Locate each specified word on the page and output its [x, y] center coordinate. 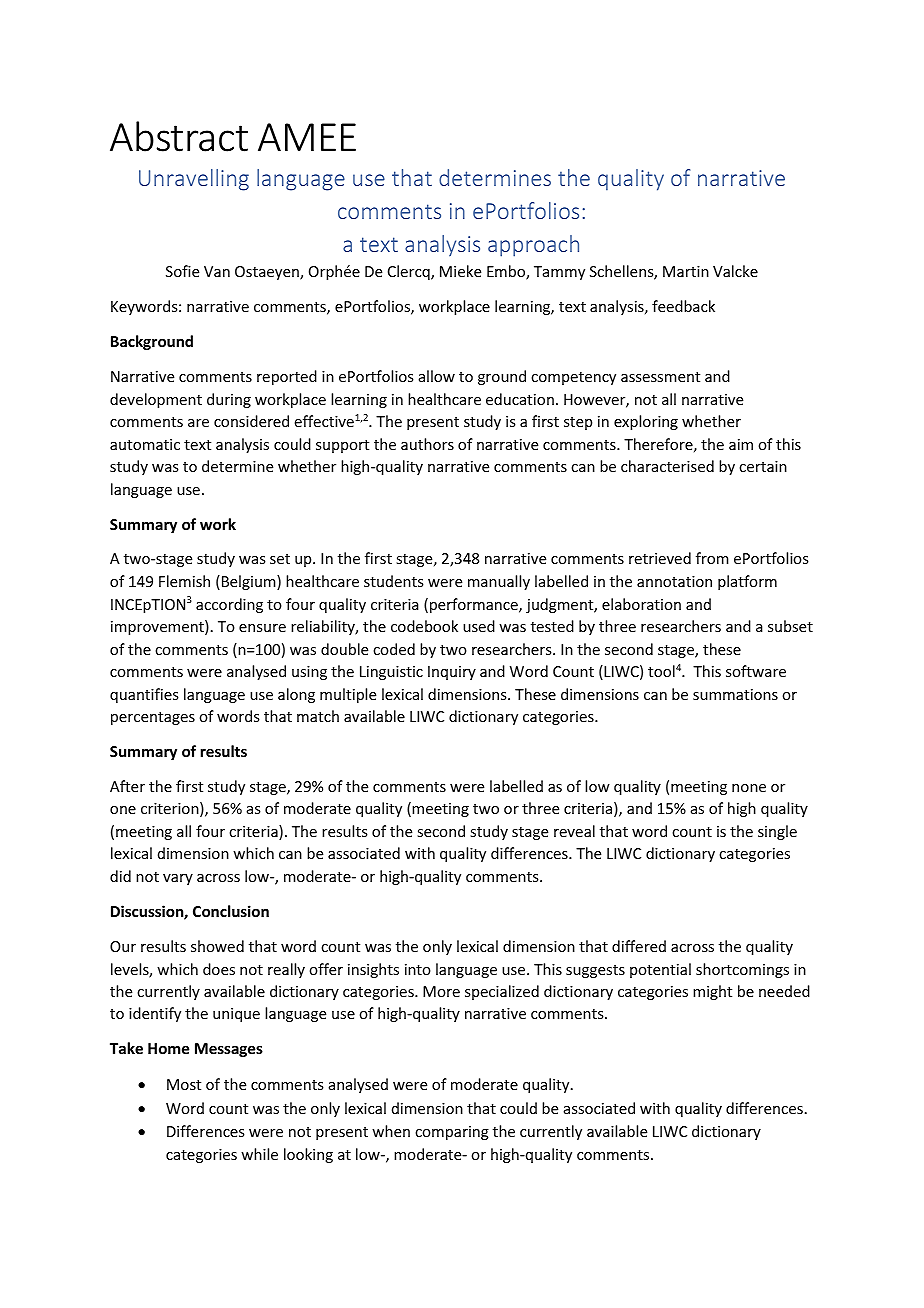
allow [437, 376]
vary [178, 879]
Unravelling [194, 180]
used [479, 626]
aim [741, 444]
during [229, 400]
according [229, 605]
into [418, 969]
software [756, 671]
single [777, 832]
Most [184, 1084]
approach [533, 246]
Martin [686, 271]
